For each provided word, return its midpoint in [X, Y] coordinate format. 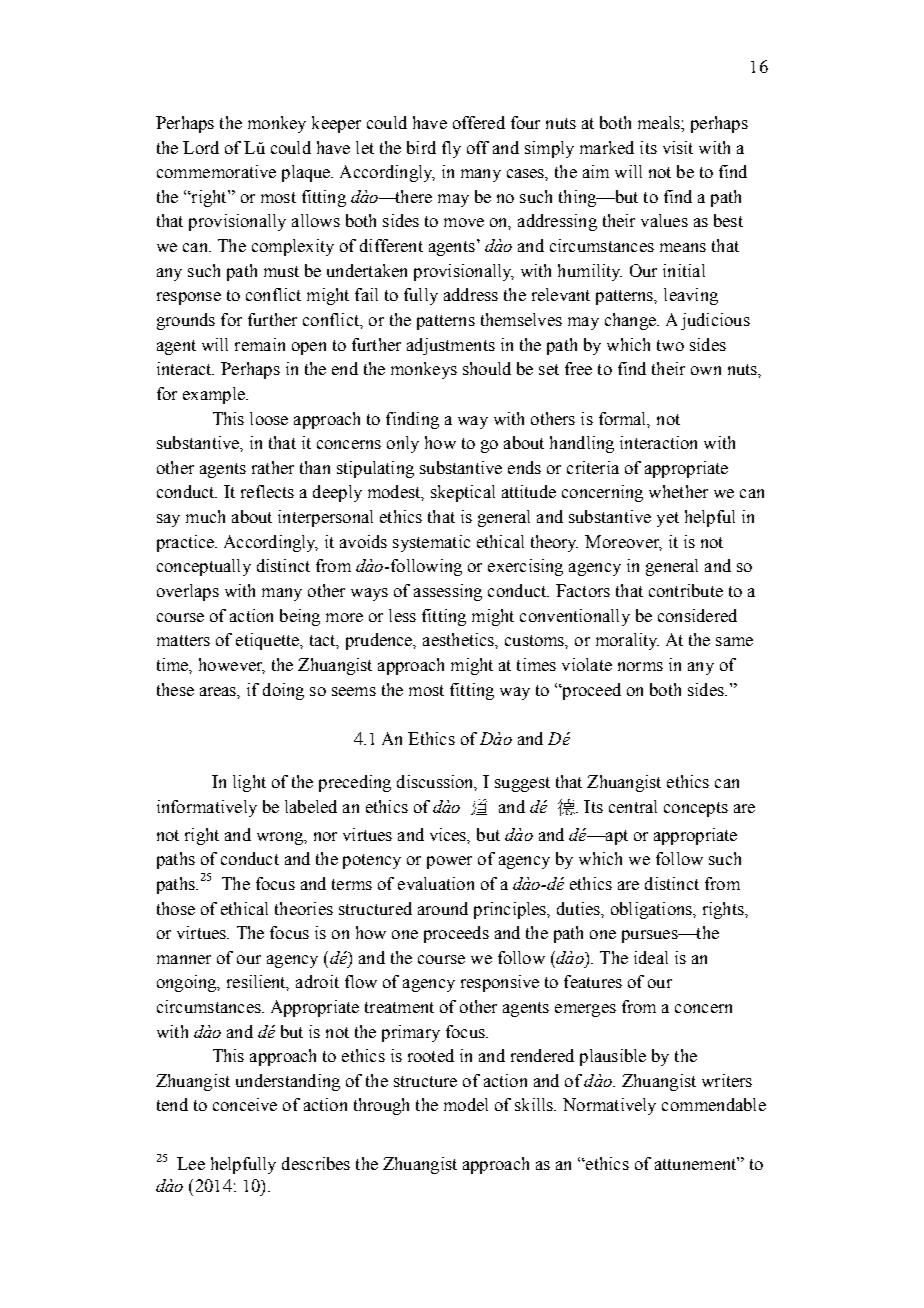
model [466, 1104]
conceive [245, 1104]
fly [451, 149]
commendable [714, 1104]
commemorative [216, 171]
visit [678, 147]
